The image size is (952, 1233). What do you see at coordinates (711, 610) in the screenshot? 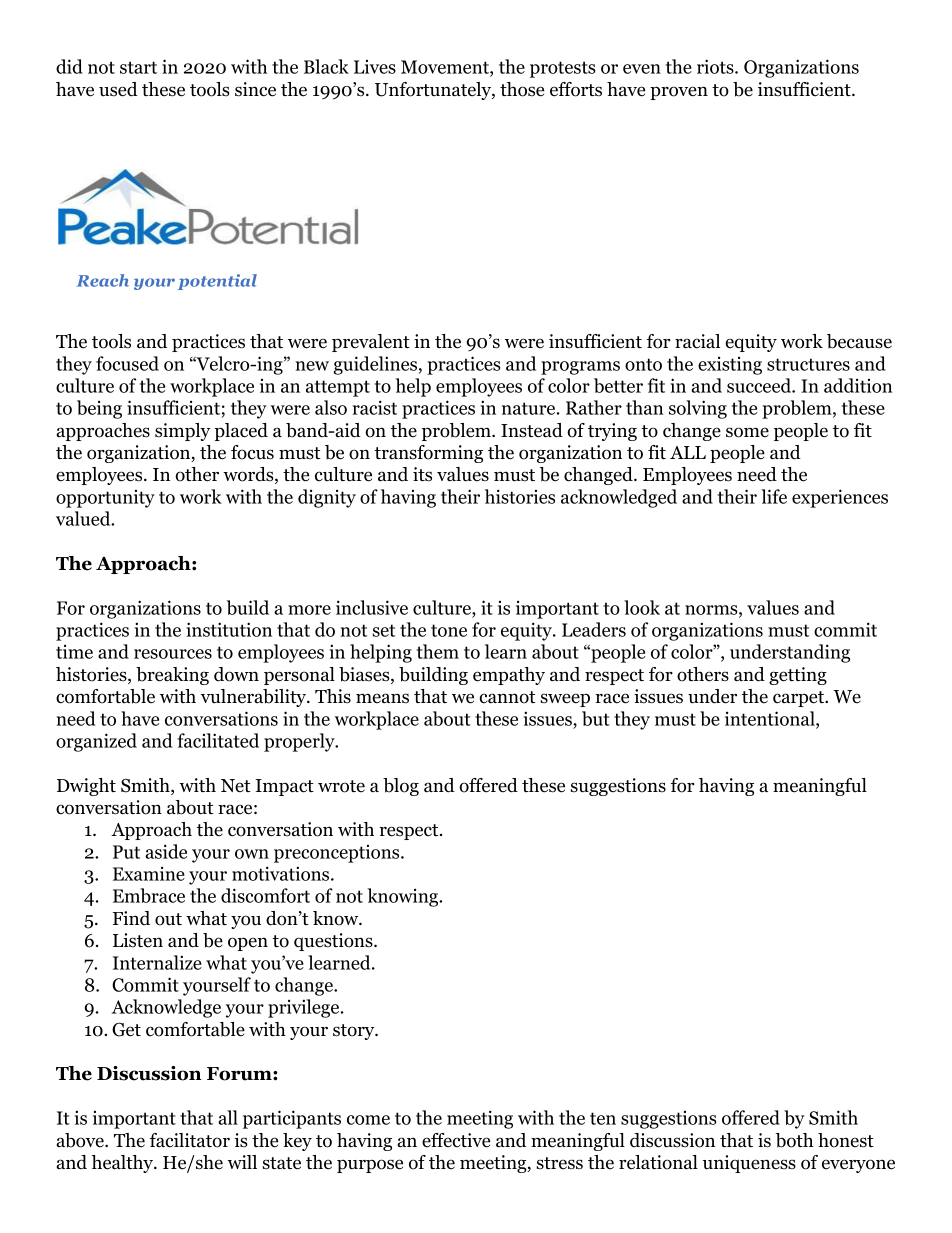
I see `norms` at bounding box center [711, 610].
